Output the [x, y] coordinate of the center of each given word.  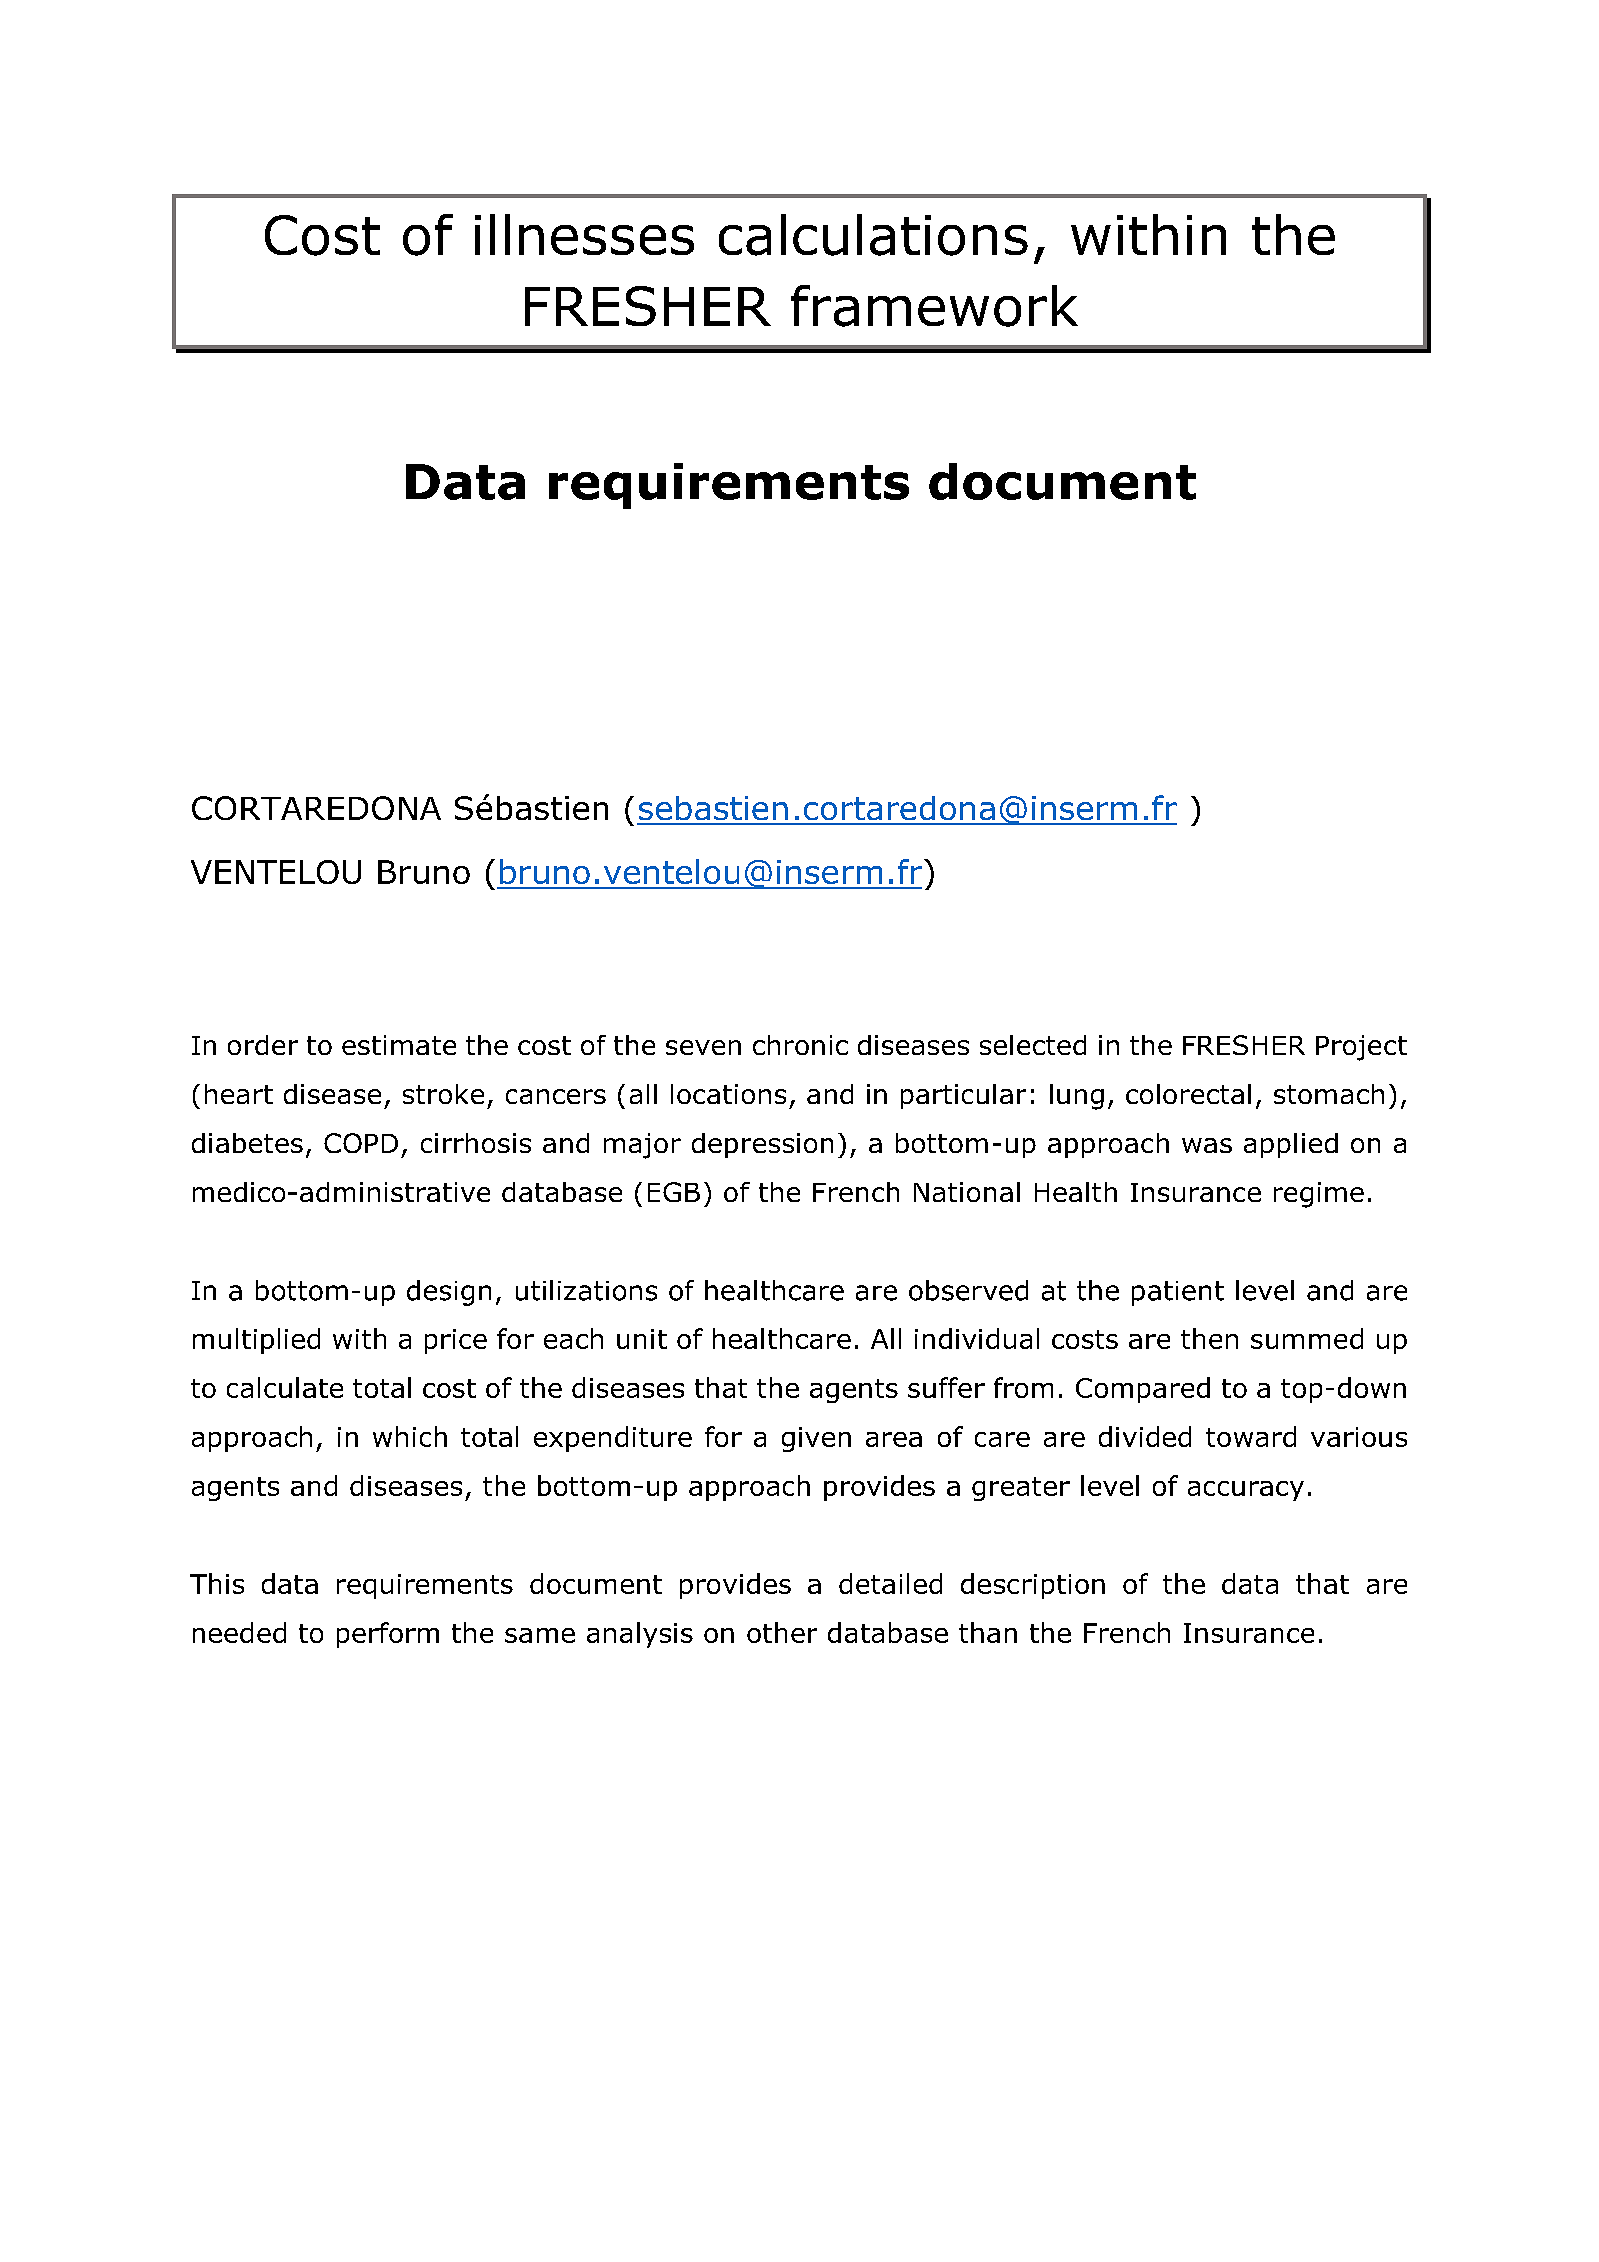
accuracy [1246, 1491]
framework [934, 306]
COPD [361, 1143]
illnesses [584, 234]
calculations [873, 235]
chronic [800, 1045]
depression [762, 1145]
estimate [399, 1045]
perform [388, 1635]
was [1207, 1145]
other [782, 1632]
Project [1361, 1048]
